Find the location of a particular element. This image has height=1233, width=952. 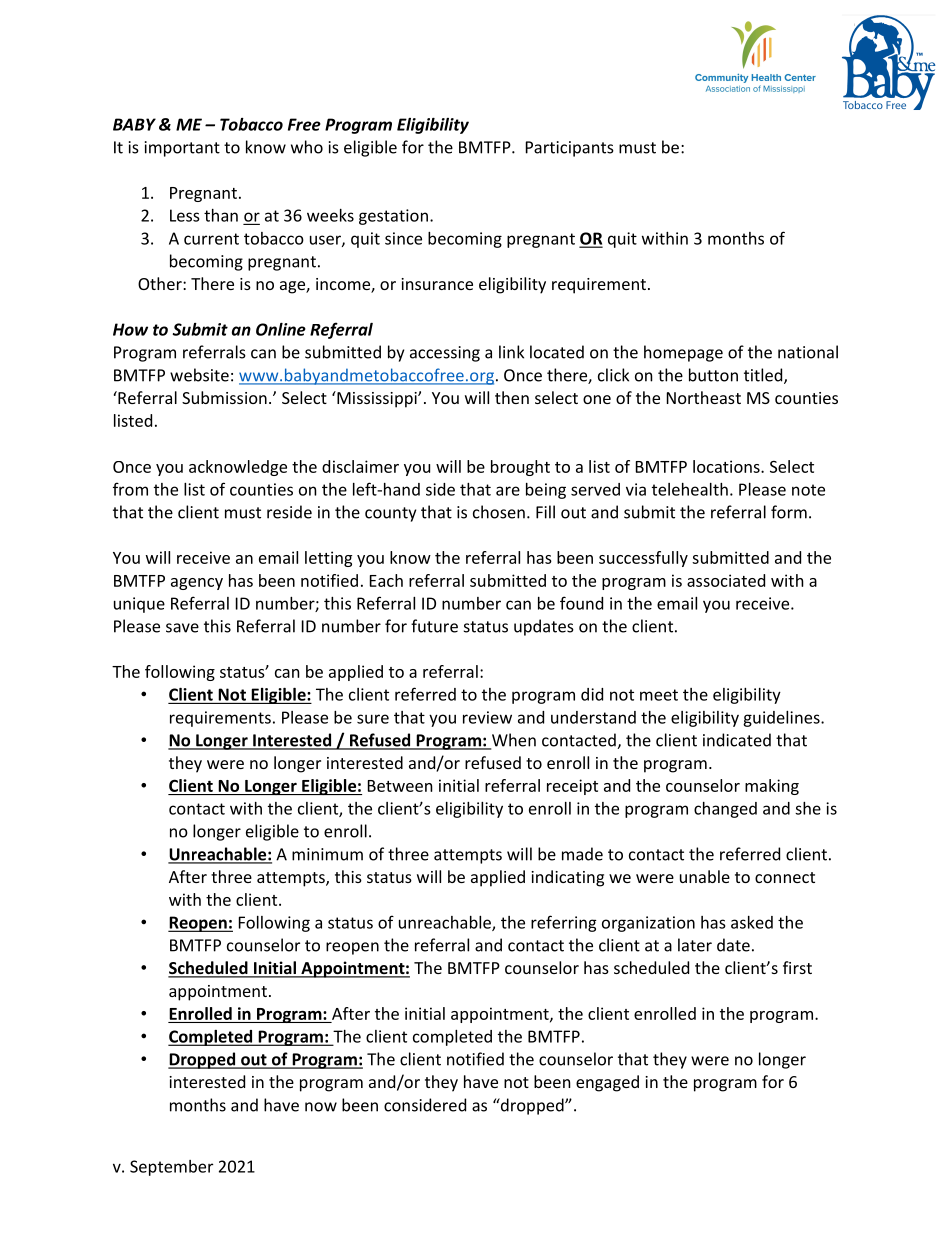

September is located at coordinates (171, 1168).
